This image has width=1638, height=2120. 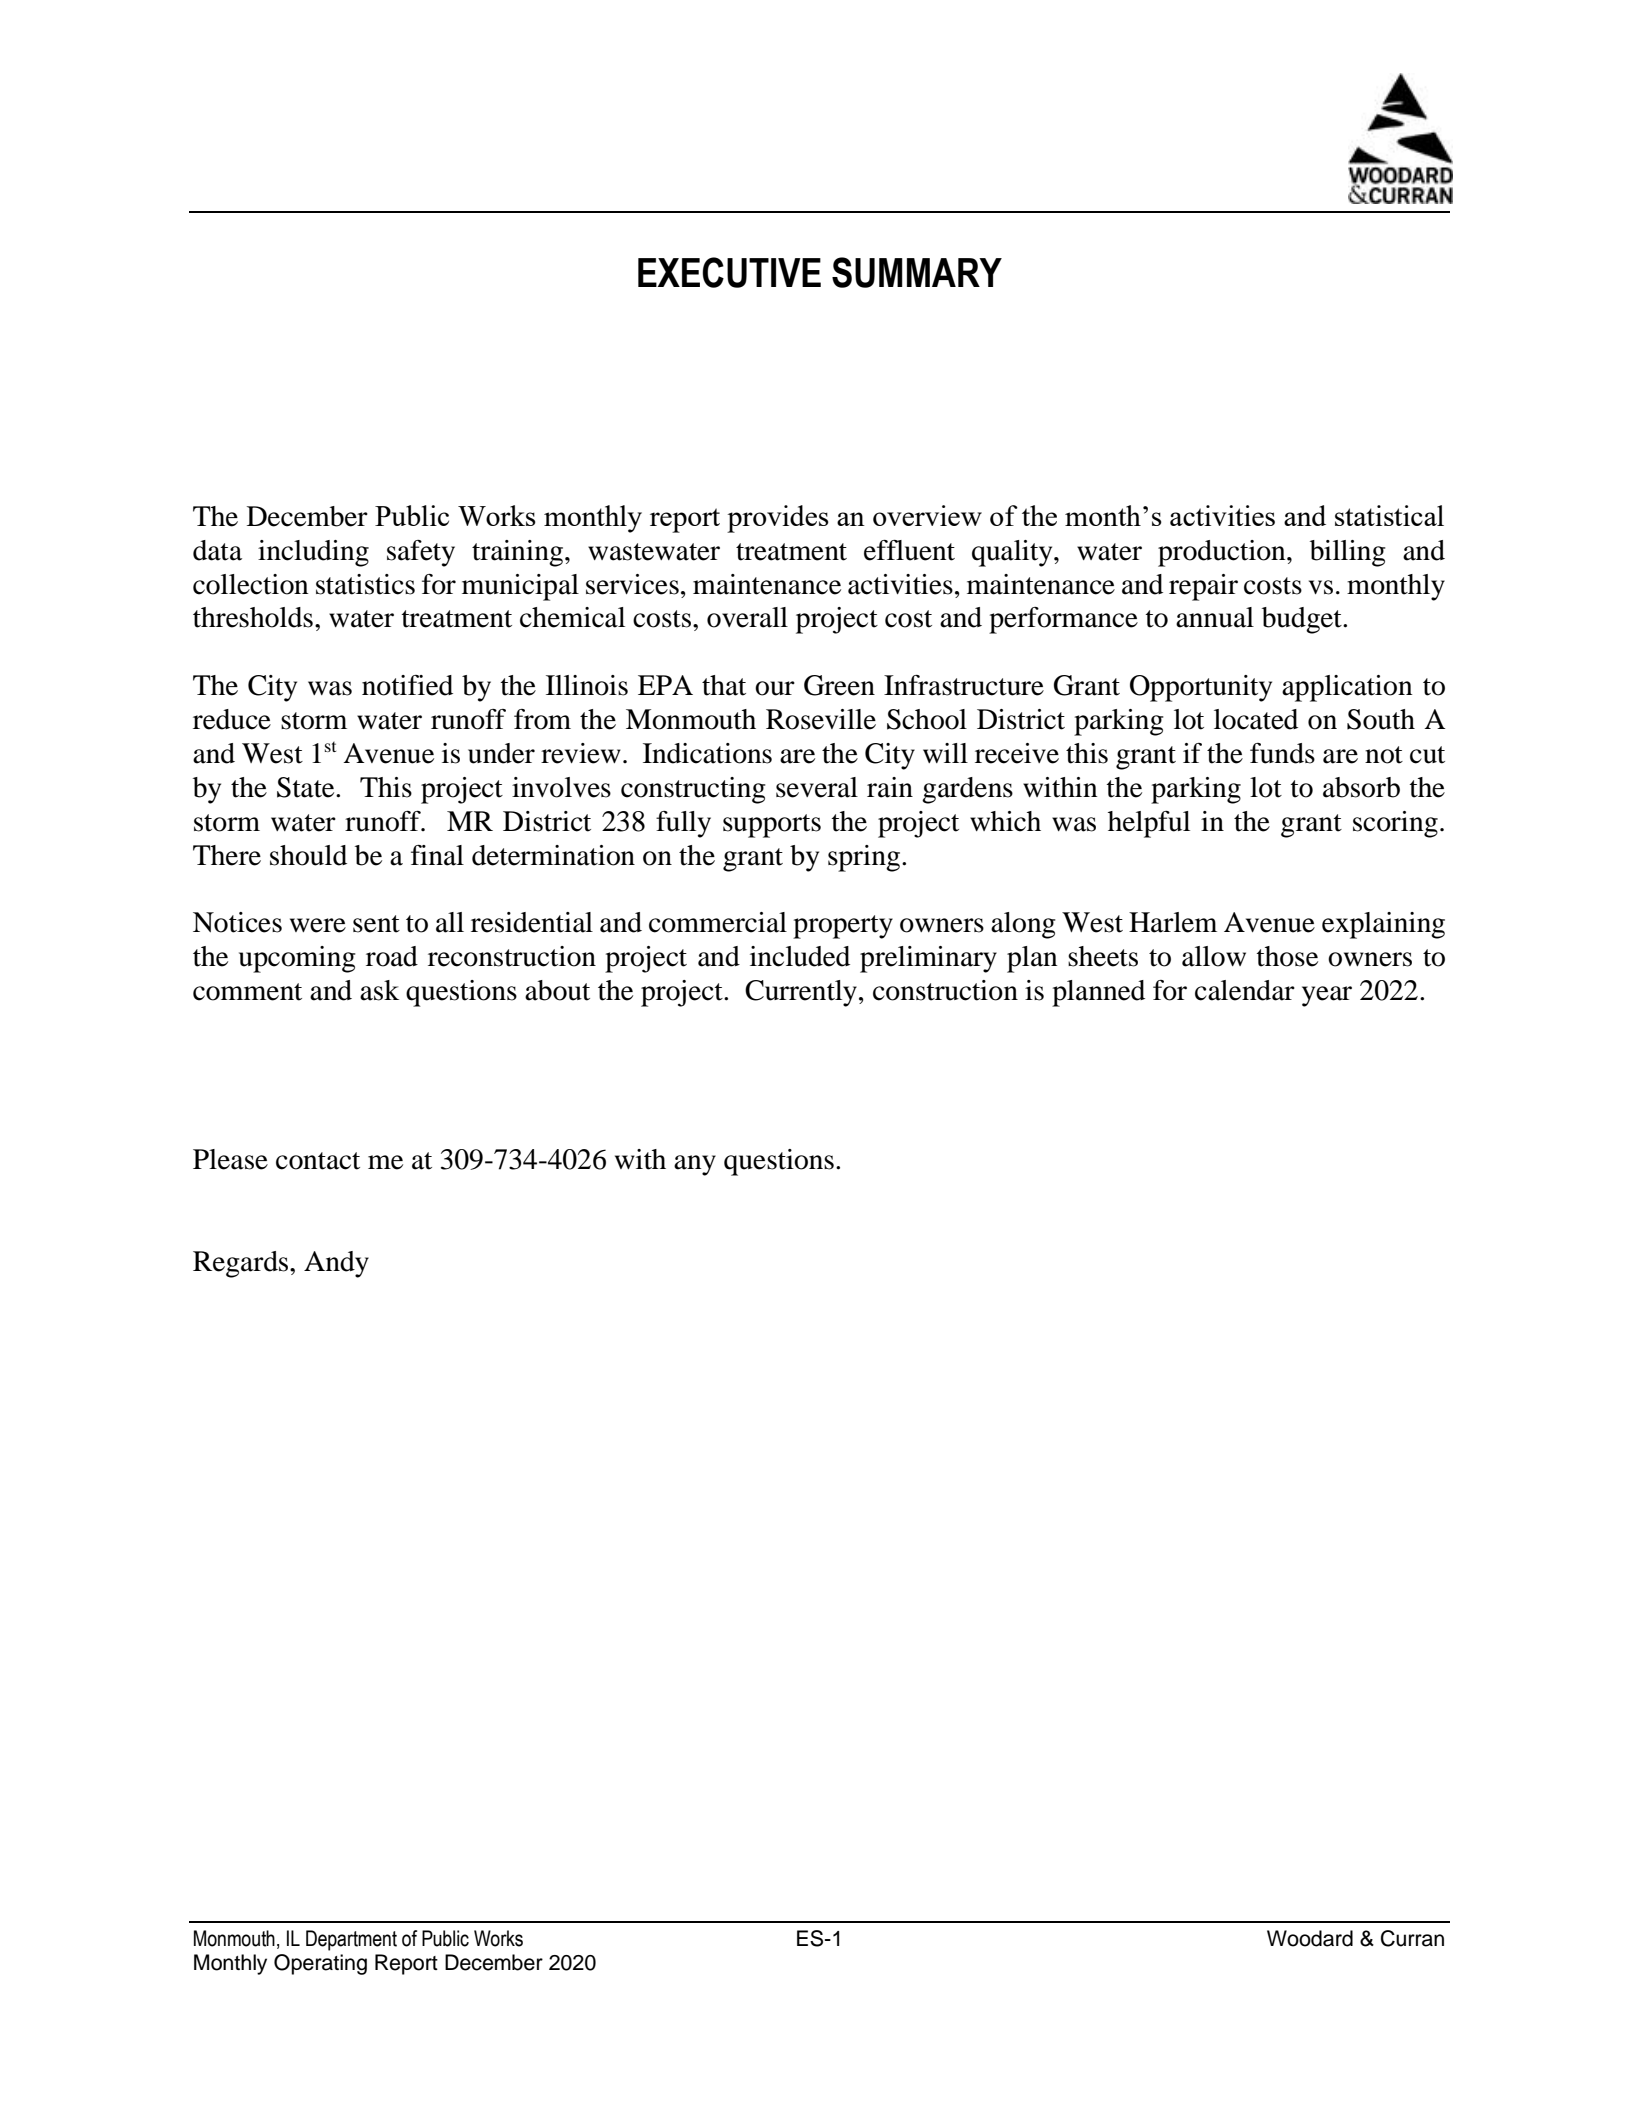 I want to click on year, so click(x=1327, y=996).
